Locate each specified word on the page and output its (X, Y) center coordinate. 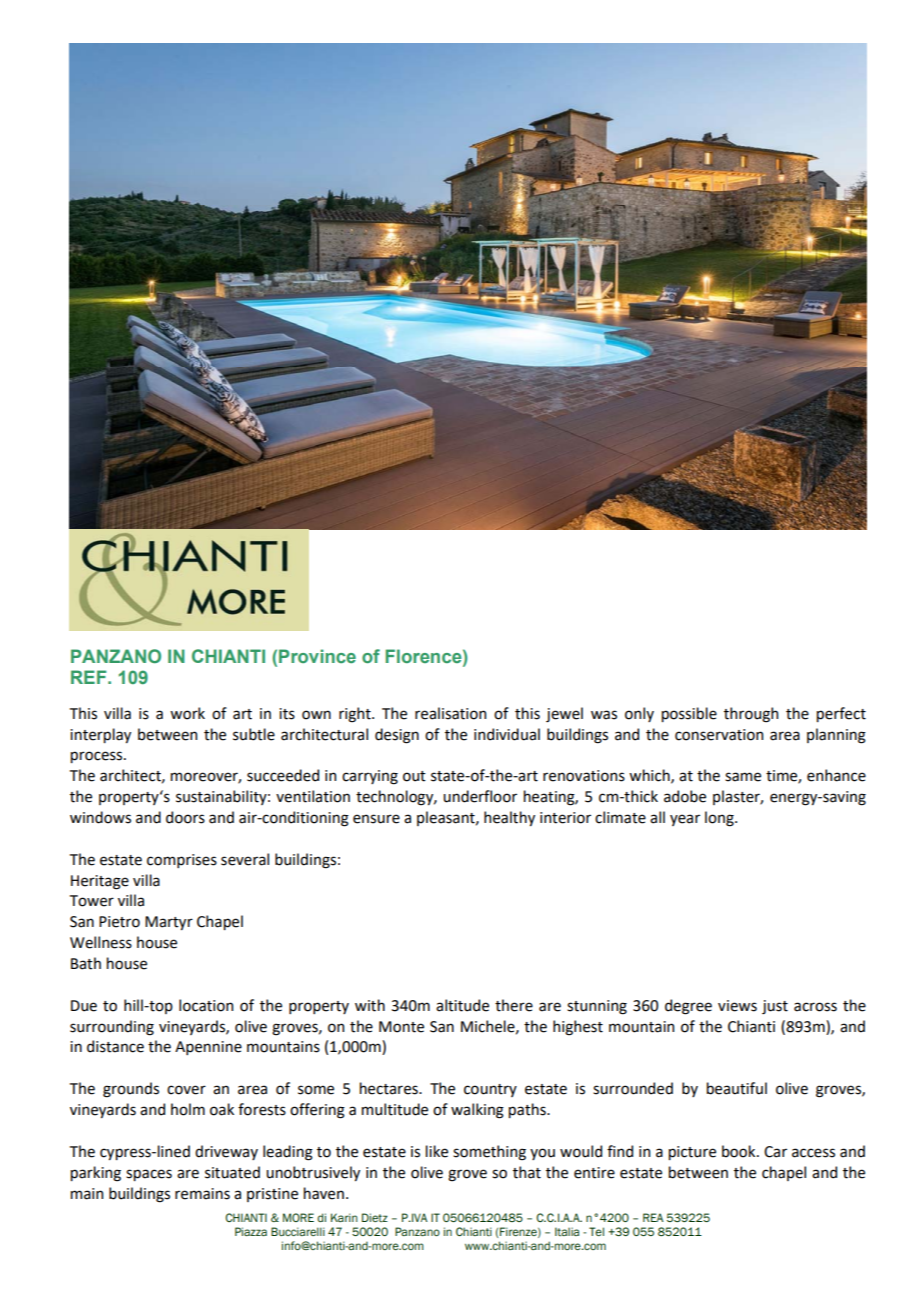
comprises (182, 861)
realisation (450, 713)
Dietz (375, 1217)
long (720, 819)
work (187, 713)
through (751, 715)
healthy (509, 818)
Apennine (208, 1048)
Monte (401, 1027)
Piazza (251, 1231)
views (737, 1006)
